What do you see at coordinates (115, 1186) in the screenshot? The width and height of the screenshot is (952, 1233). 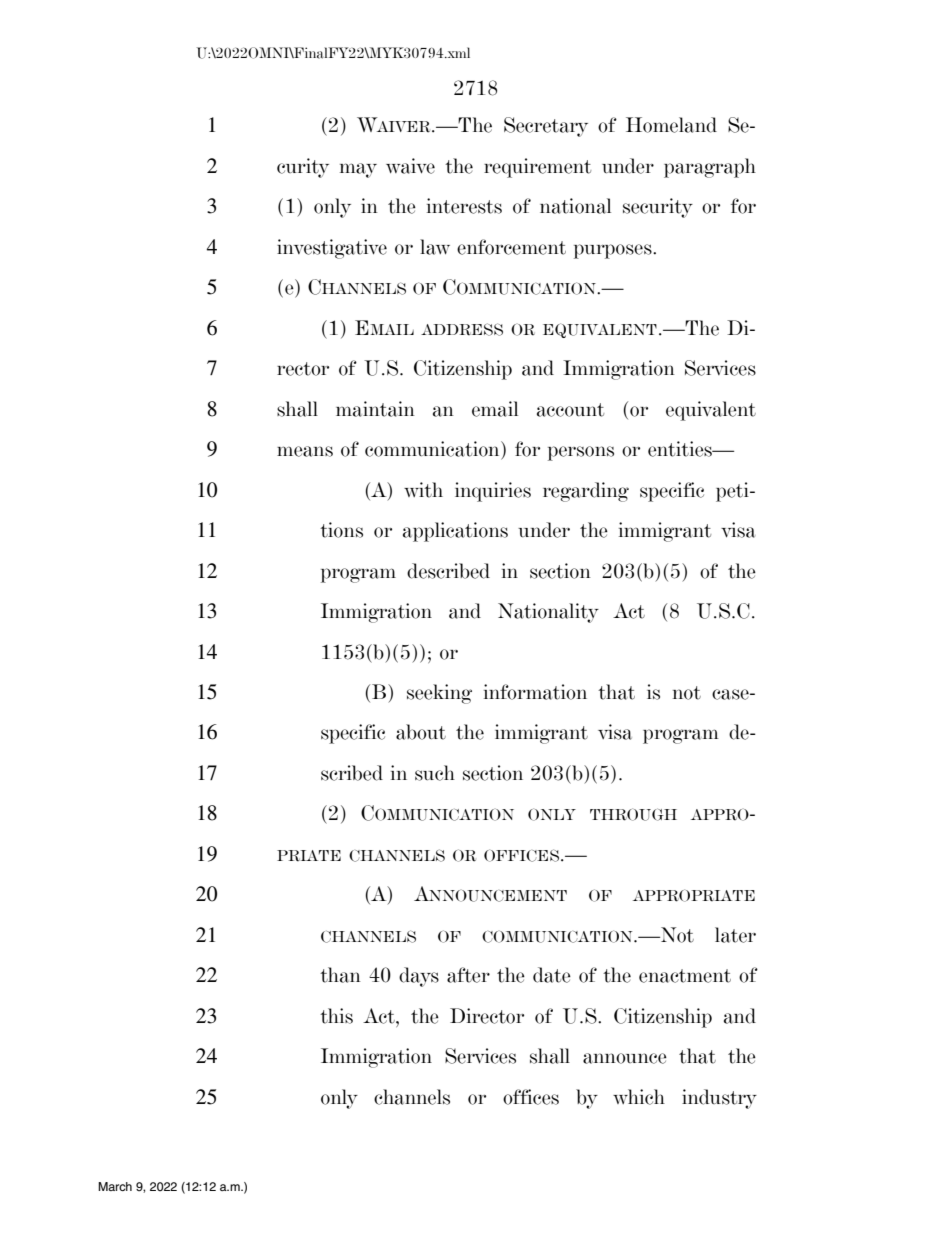 I see `March` at bounding box center [115, 1186].
